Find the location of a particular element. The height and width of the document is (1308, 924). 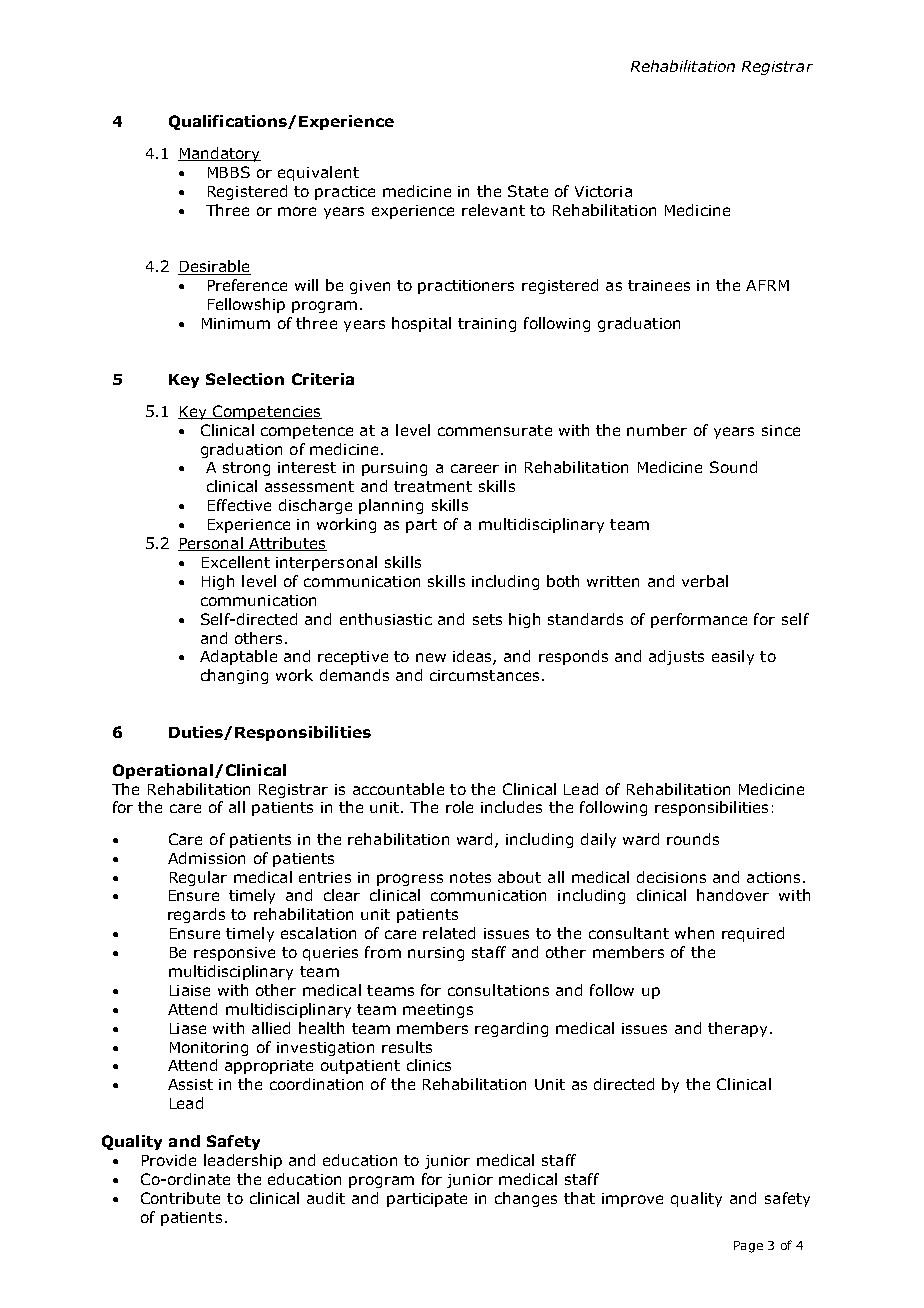

circumstances is located at coordinates (484, 675).
